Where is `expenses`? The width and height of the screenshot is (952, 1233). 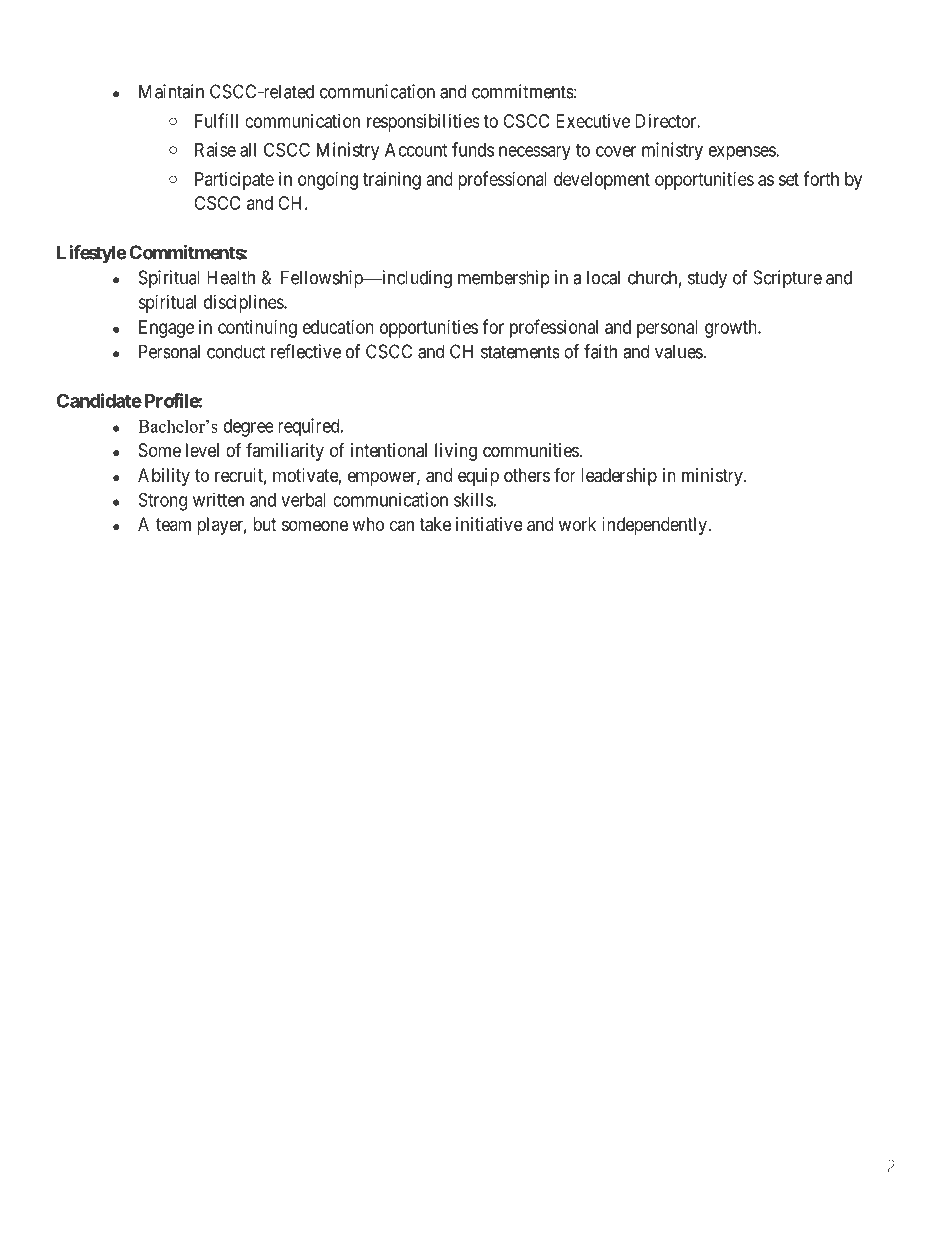 expenses is located at coordinates (743, 153).
